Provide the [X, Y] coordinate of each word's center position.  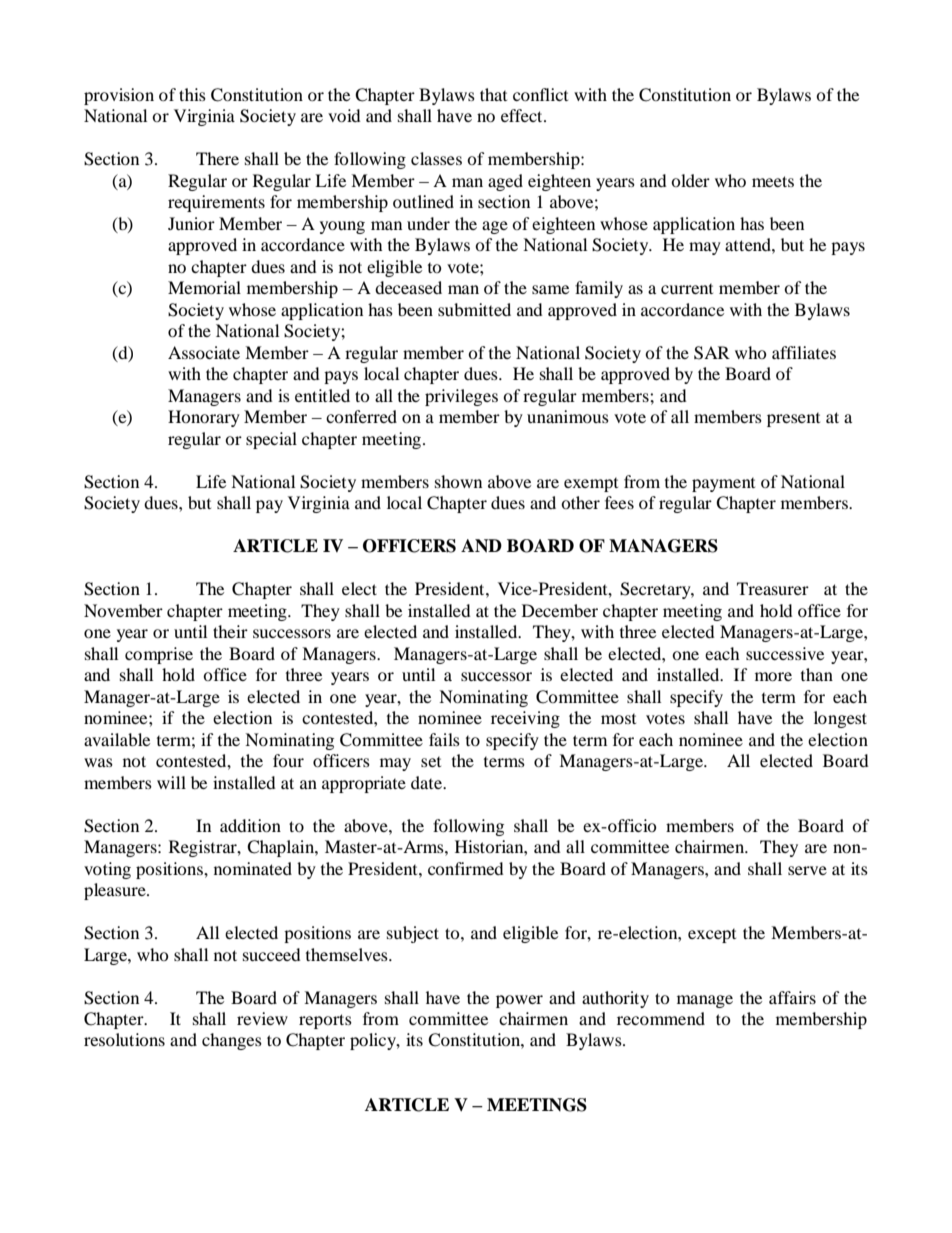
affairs [792, 997]
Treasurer [773, 588]
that [493, 94]
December [560, 610]
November [123, 610]
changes [232, 1041]
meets [773, 181]
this [192, 94]
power [519, 1001]
